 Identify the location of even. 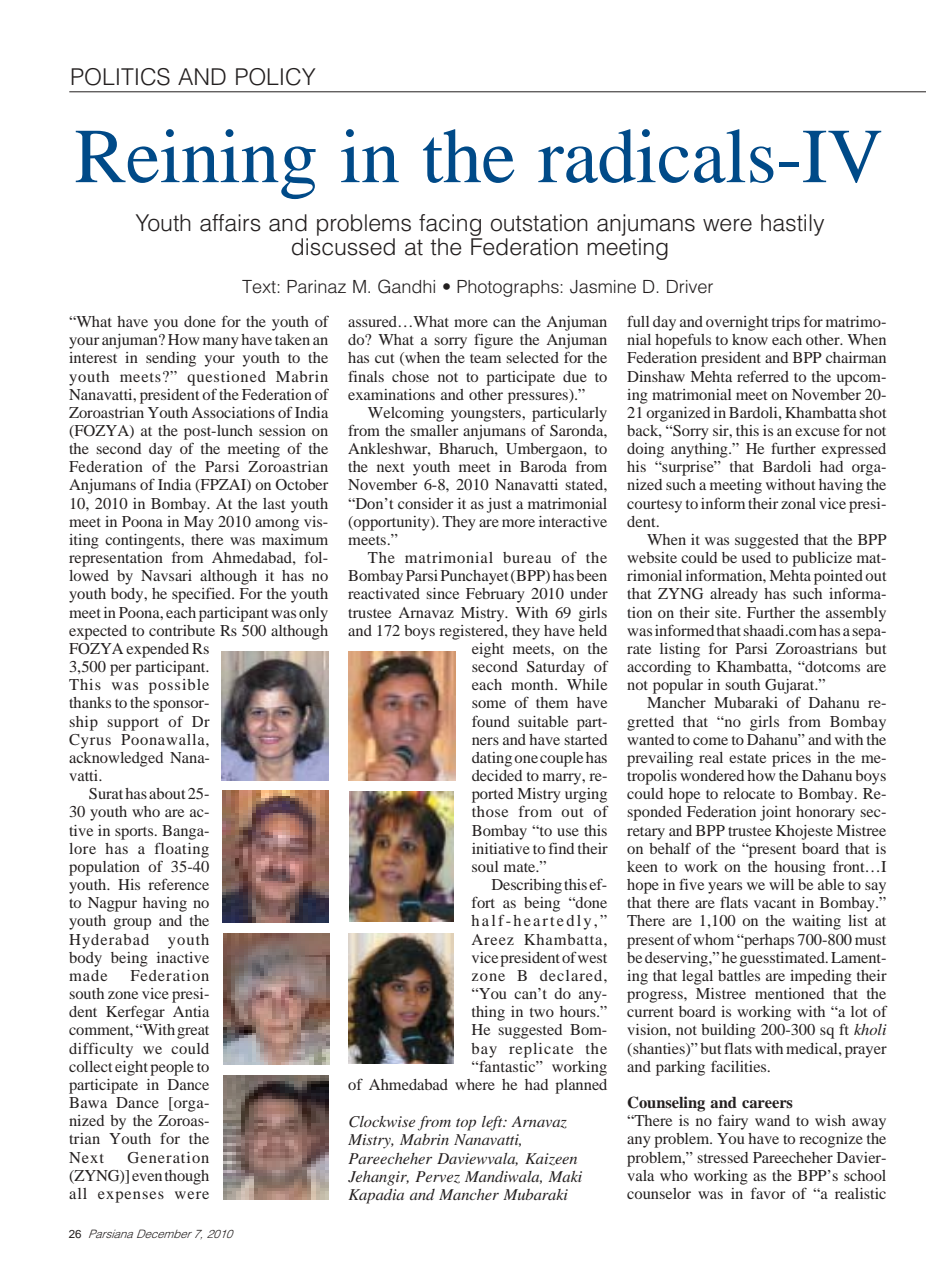
(147, 1177).
